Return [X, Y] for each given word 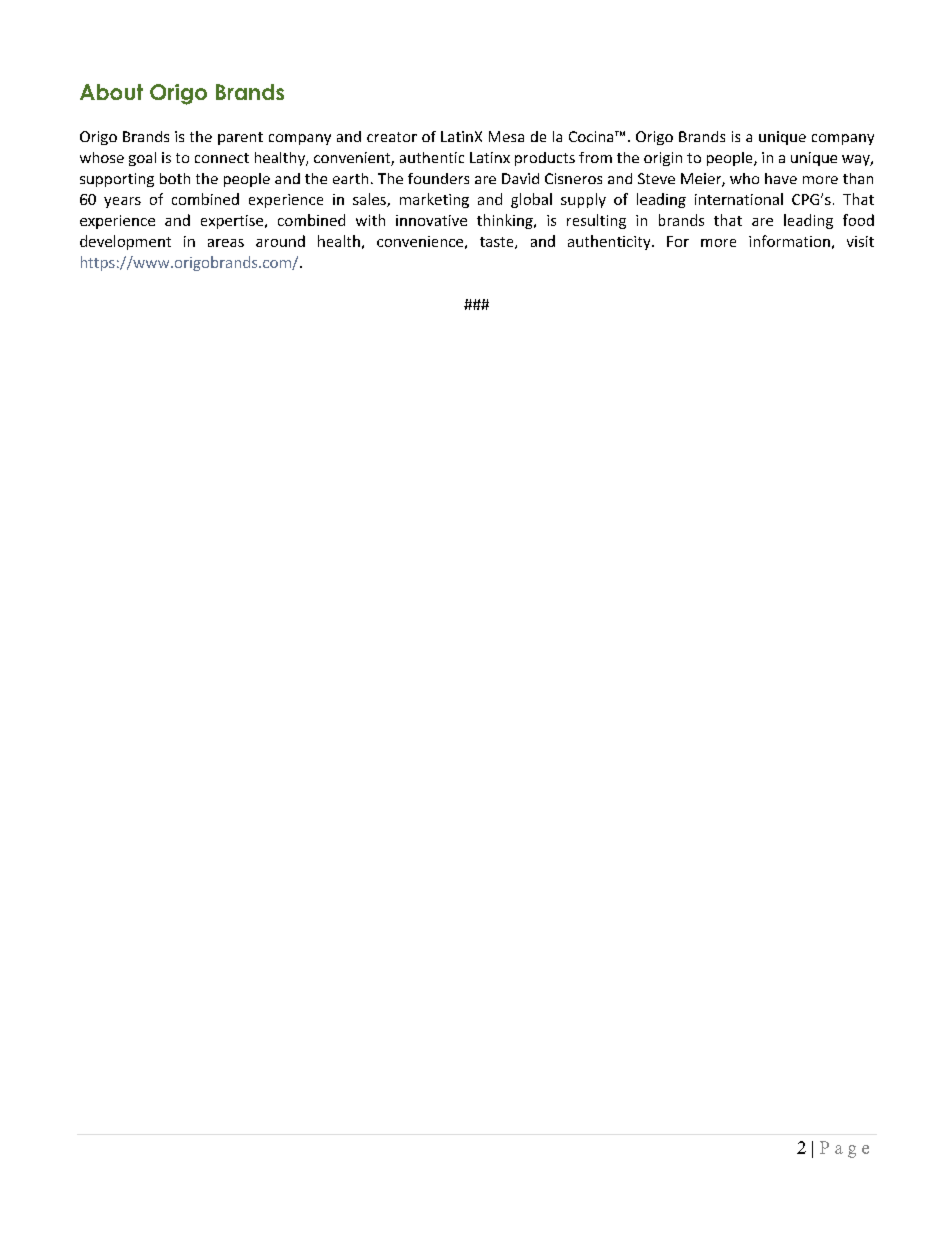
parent [240, 138]
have [781, 178]
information [789, 241]
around [280, 241]
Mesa [506, 136]
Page [844, 1149]
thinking [506, 221]
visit [860, 241]
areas [226, 243]
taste [498, 243]
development [125, 242]
